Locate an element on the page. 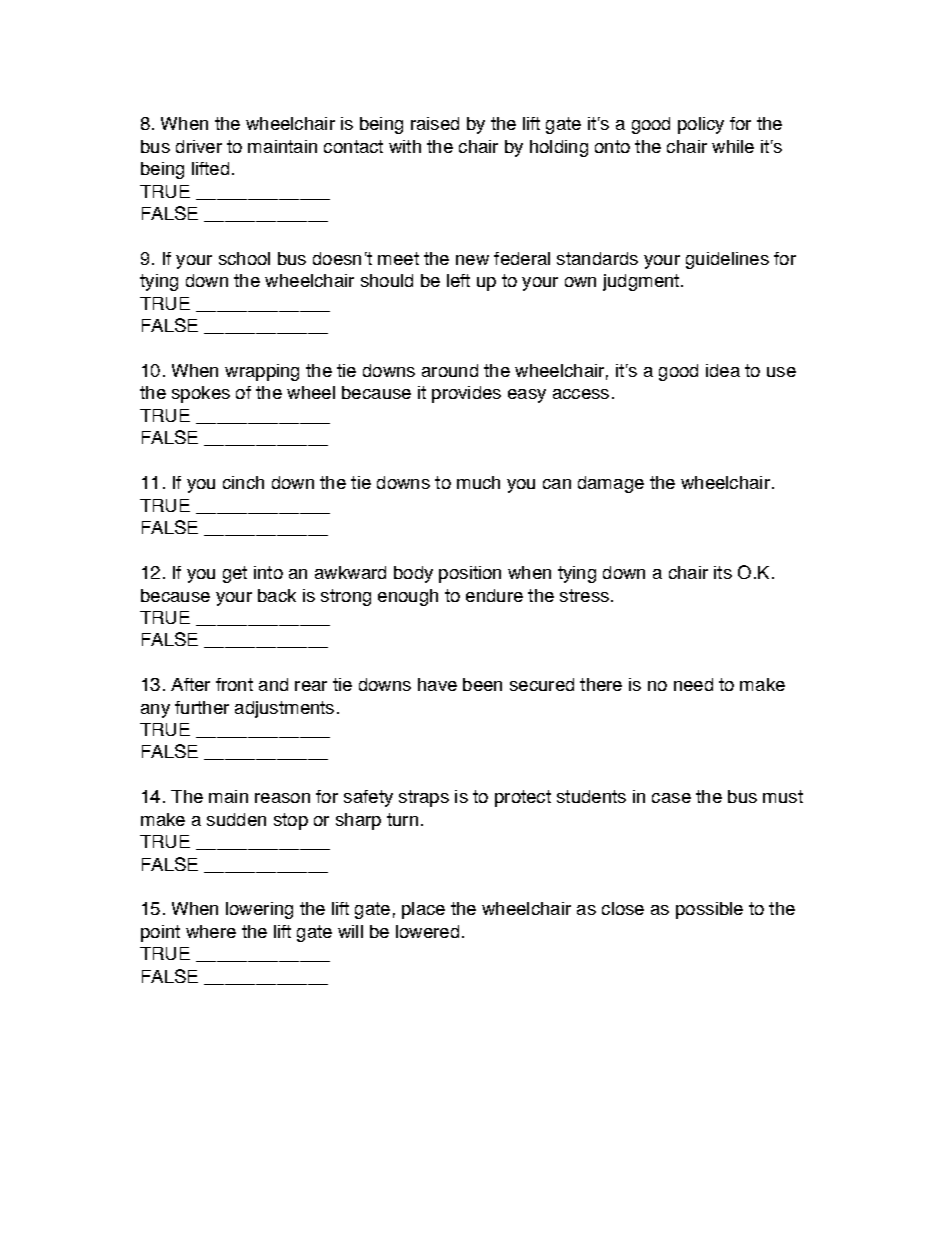 The width and height of the image is (952, 1233). position is located at coordinates (470, 574).
